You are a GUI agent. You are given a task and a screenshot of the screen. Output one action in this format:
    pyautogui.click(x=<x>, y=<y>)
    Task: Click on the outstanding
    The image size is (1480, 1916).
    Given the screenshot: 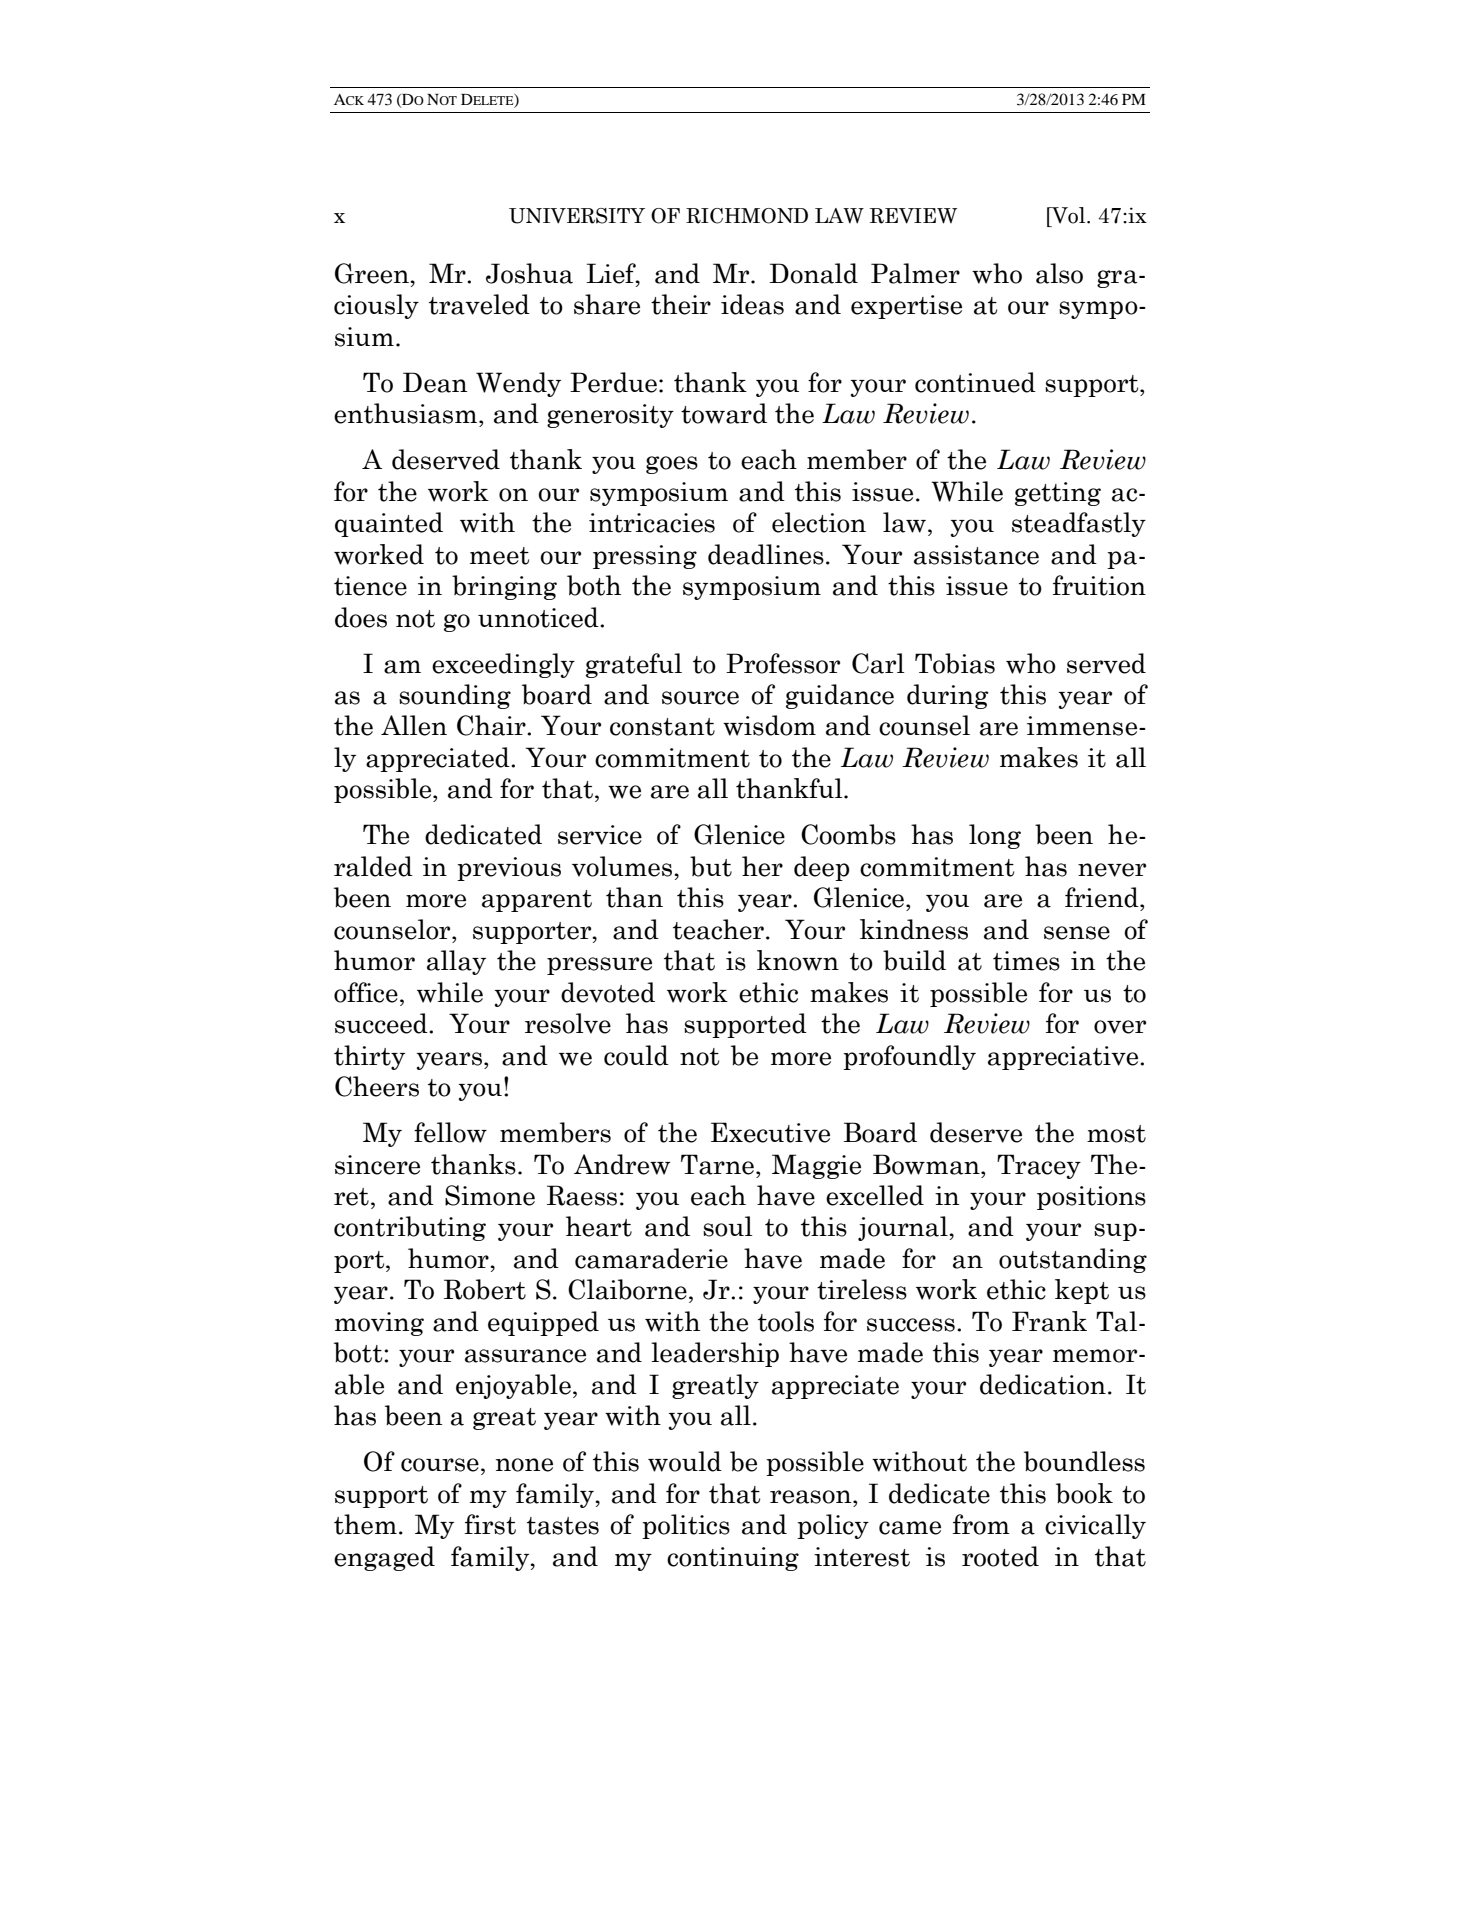 What is the action you would take?
    pyautogui.click(x=1073, y=1260)
